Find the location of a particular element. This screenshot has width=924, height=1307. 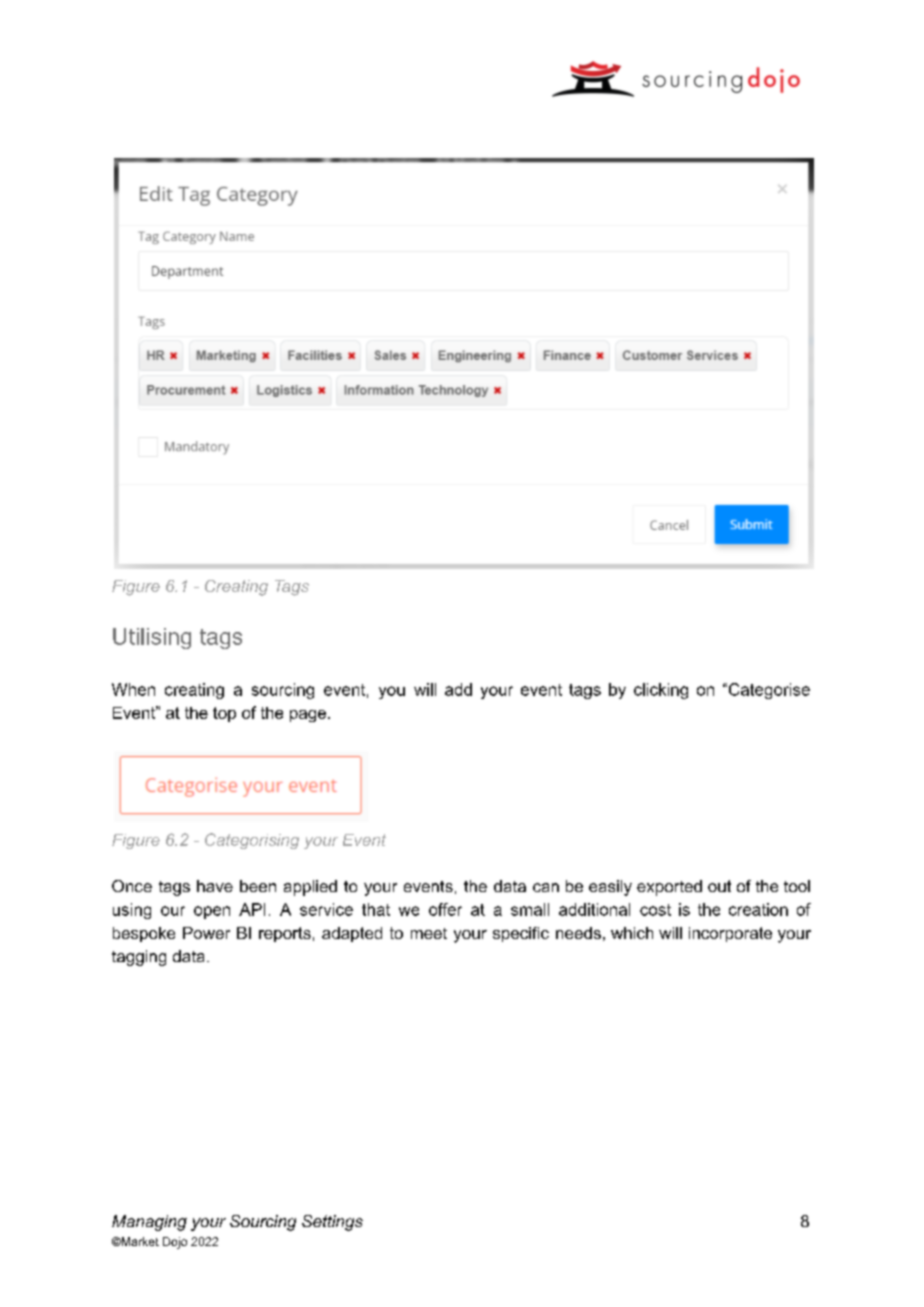

Categorising is located at coordinates (252, 841).
